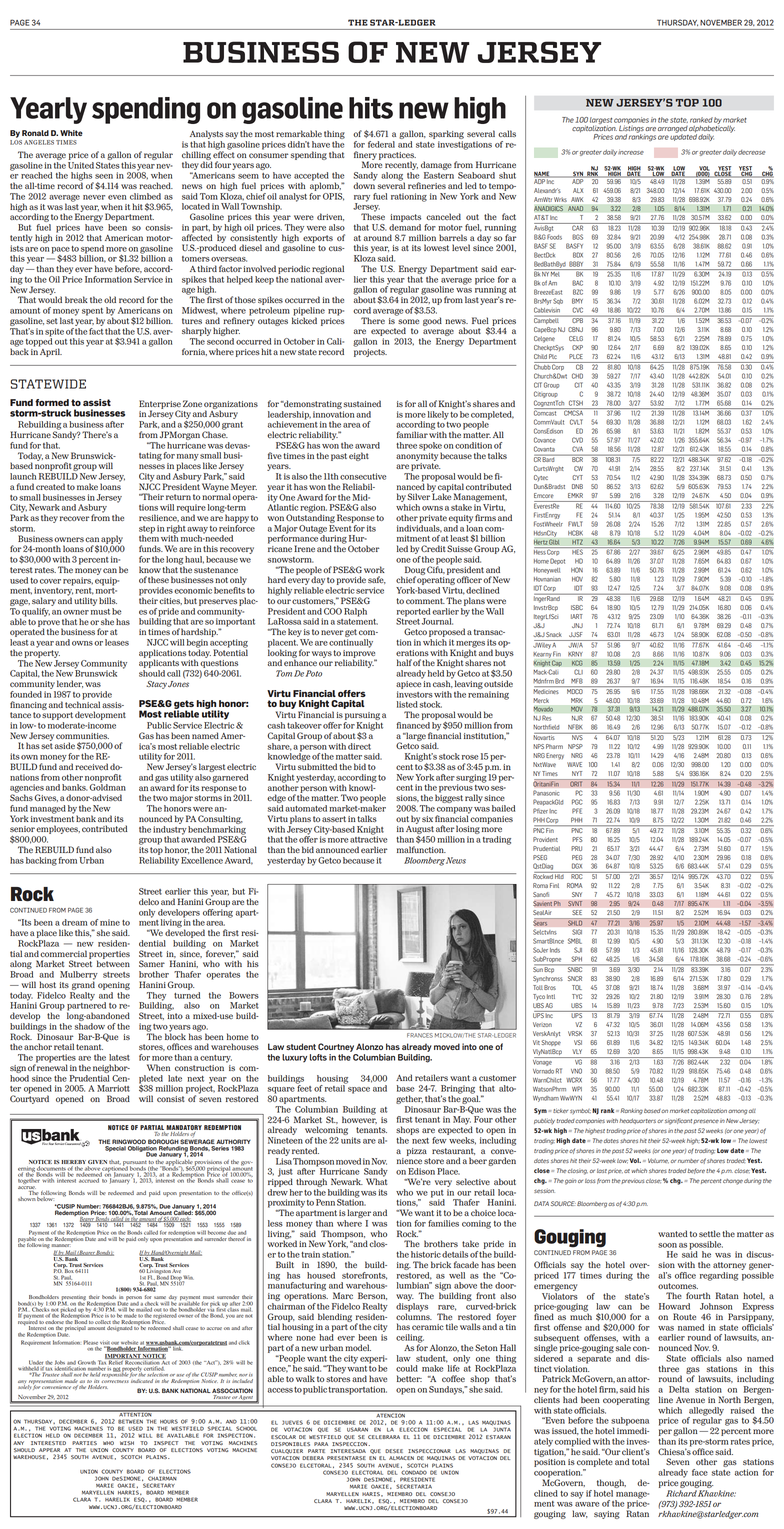 Image resolution: width=784 pixels, height=1529 pixels. Describe the element at coordinates (700, 1472) in the document. I see `face` at that location.
